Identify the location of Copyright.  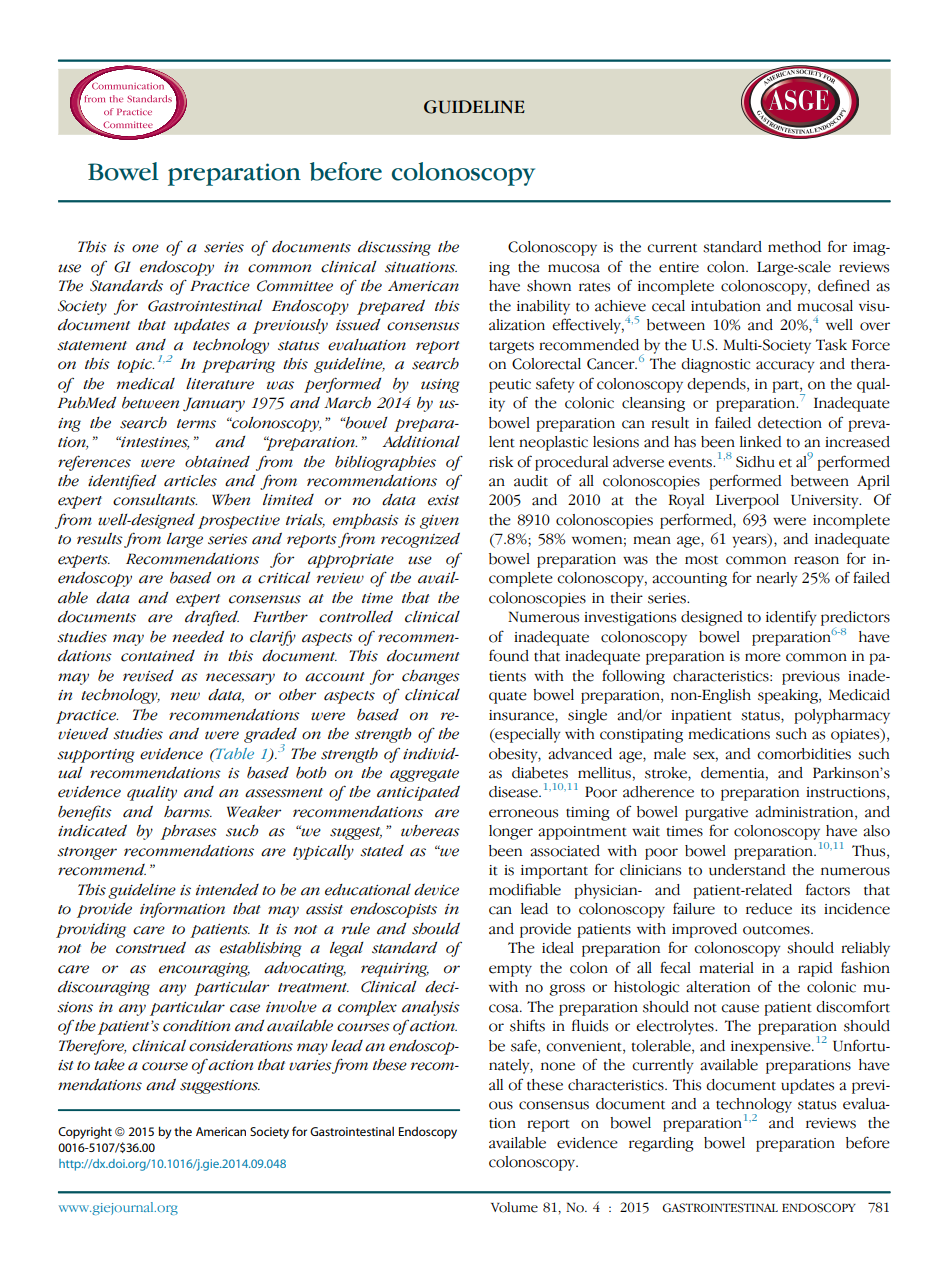
(85, 1133).
